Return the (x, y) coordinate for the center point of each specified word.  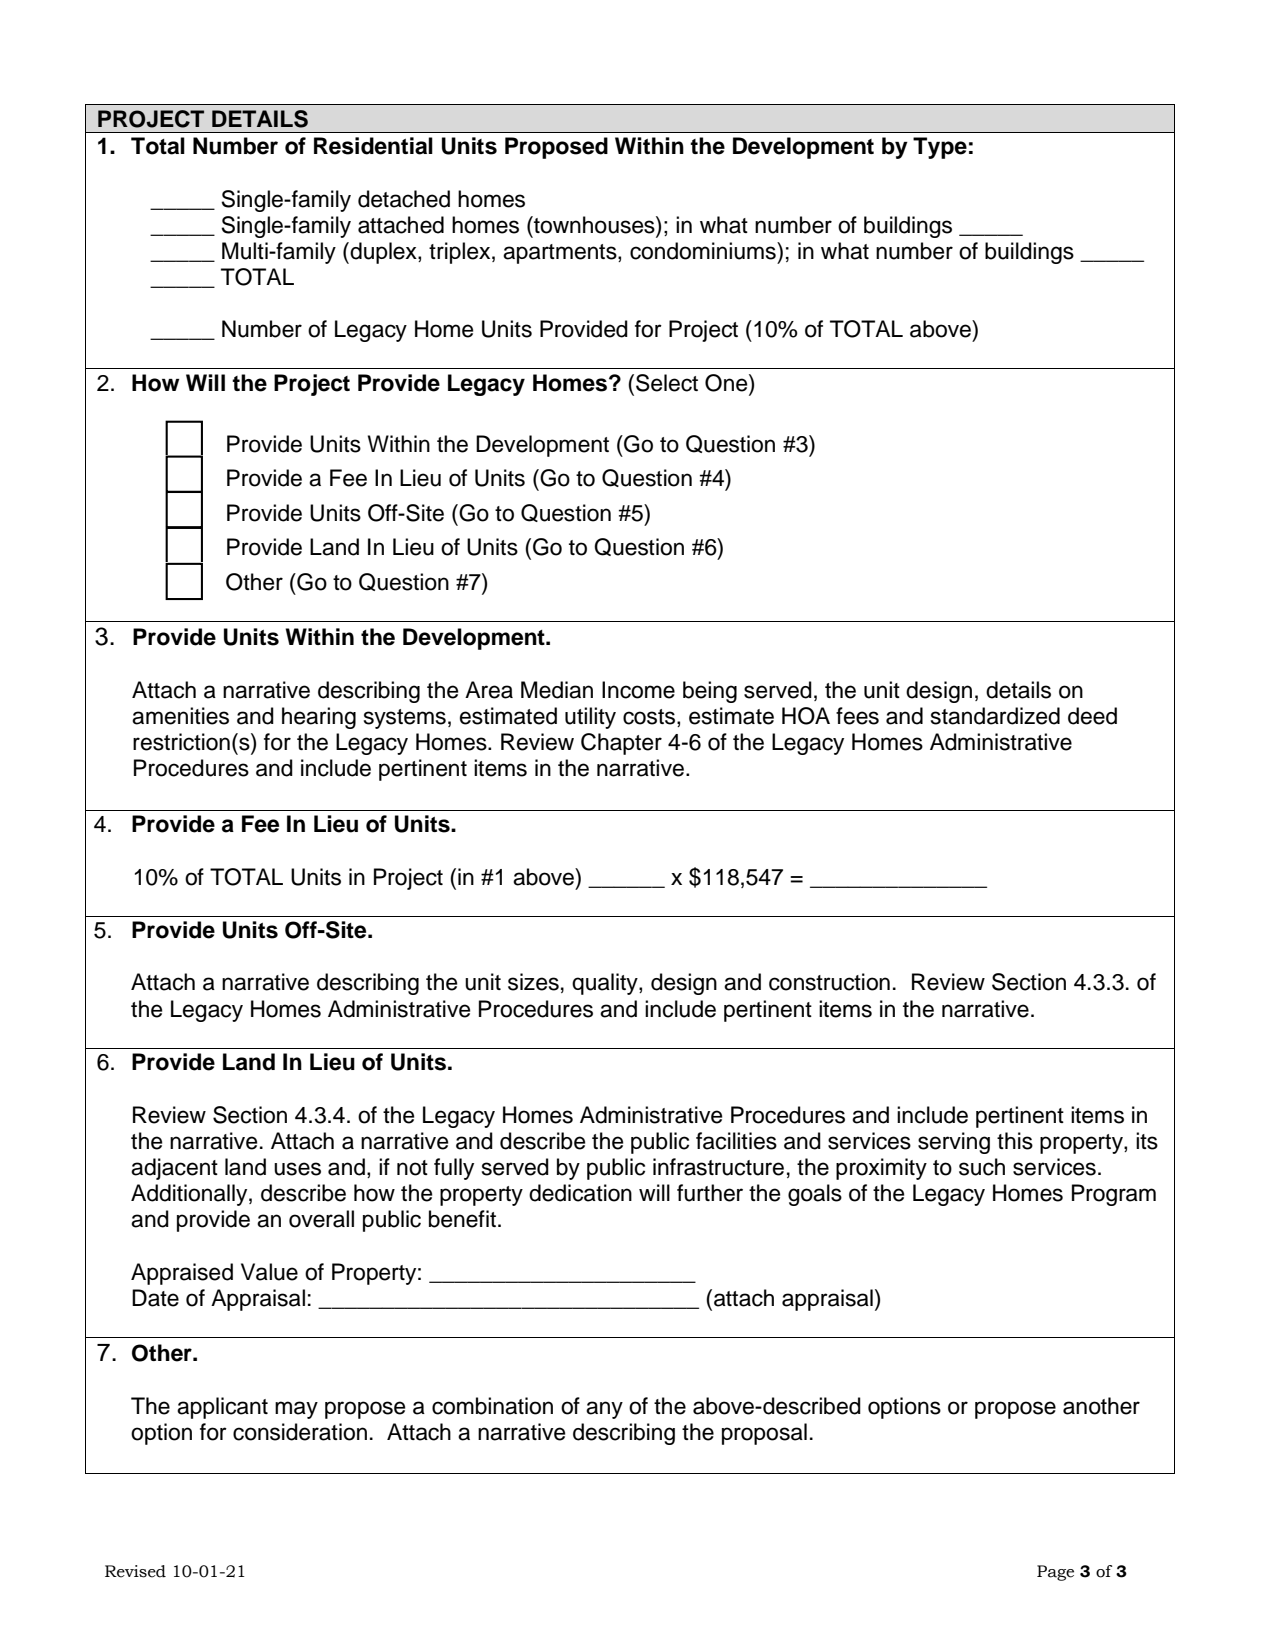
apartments (561, 254)
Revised (135, 1571)
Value (269, 1272)
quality (606, 984)
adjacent (174, 1169)
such (982, 1167)
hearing (319, 718)
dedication (580, 1193)
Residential (373, 146)
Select (667, 383)
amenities (180, 716)
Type (940, 148)
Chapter (621, 744)
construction (829, 982)
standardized (995, 716)
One (727, 383)
